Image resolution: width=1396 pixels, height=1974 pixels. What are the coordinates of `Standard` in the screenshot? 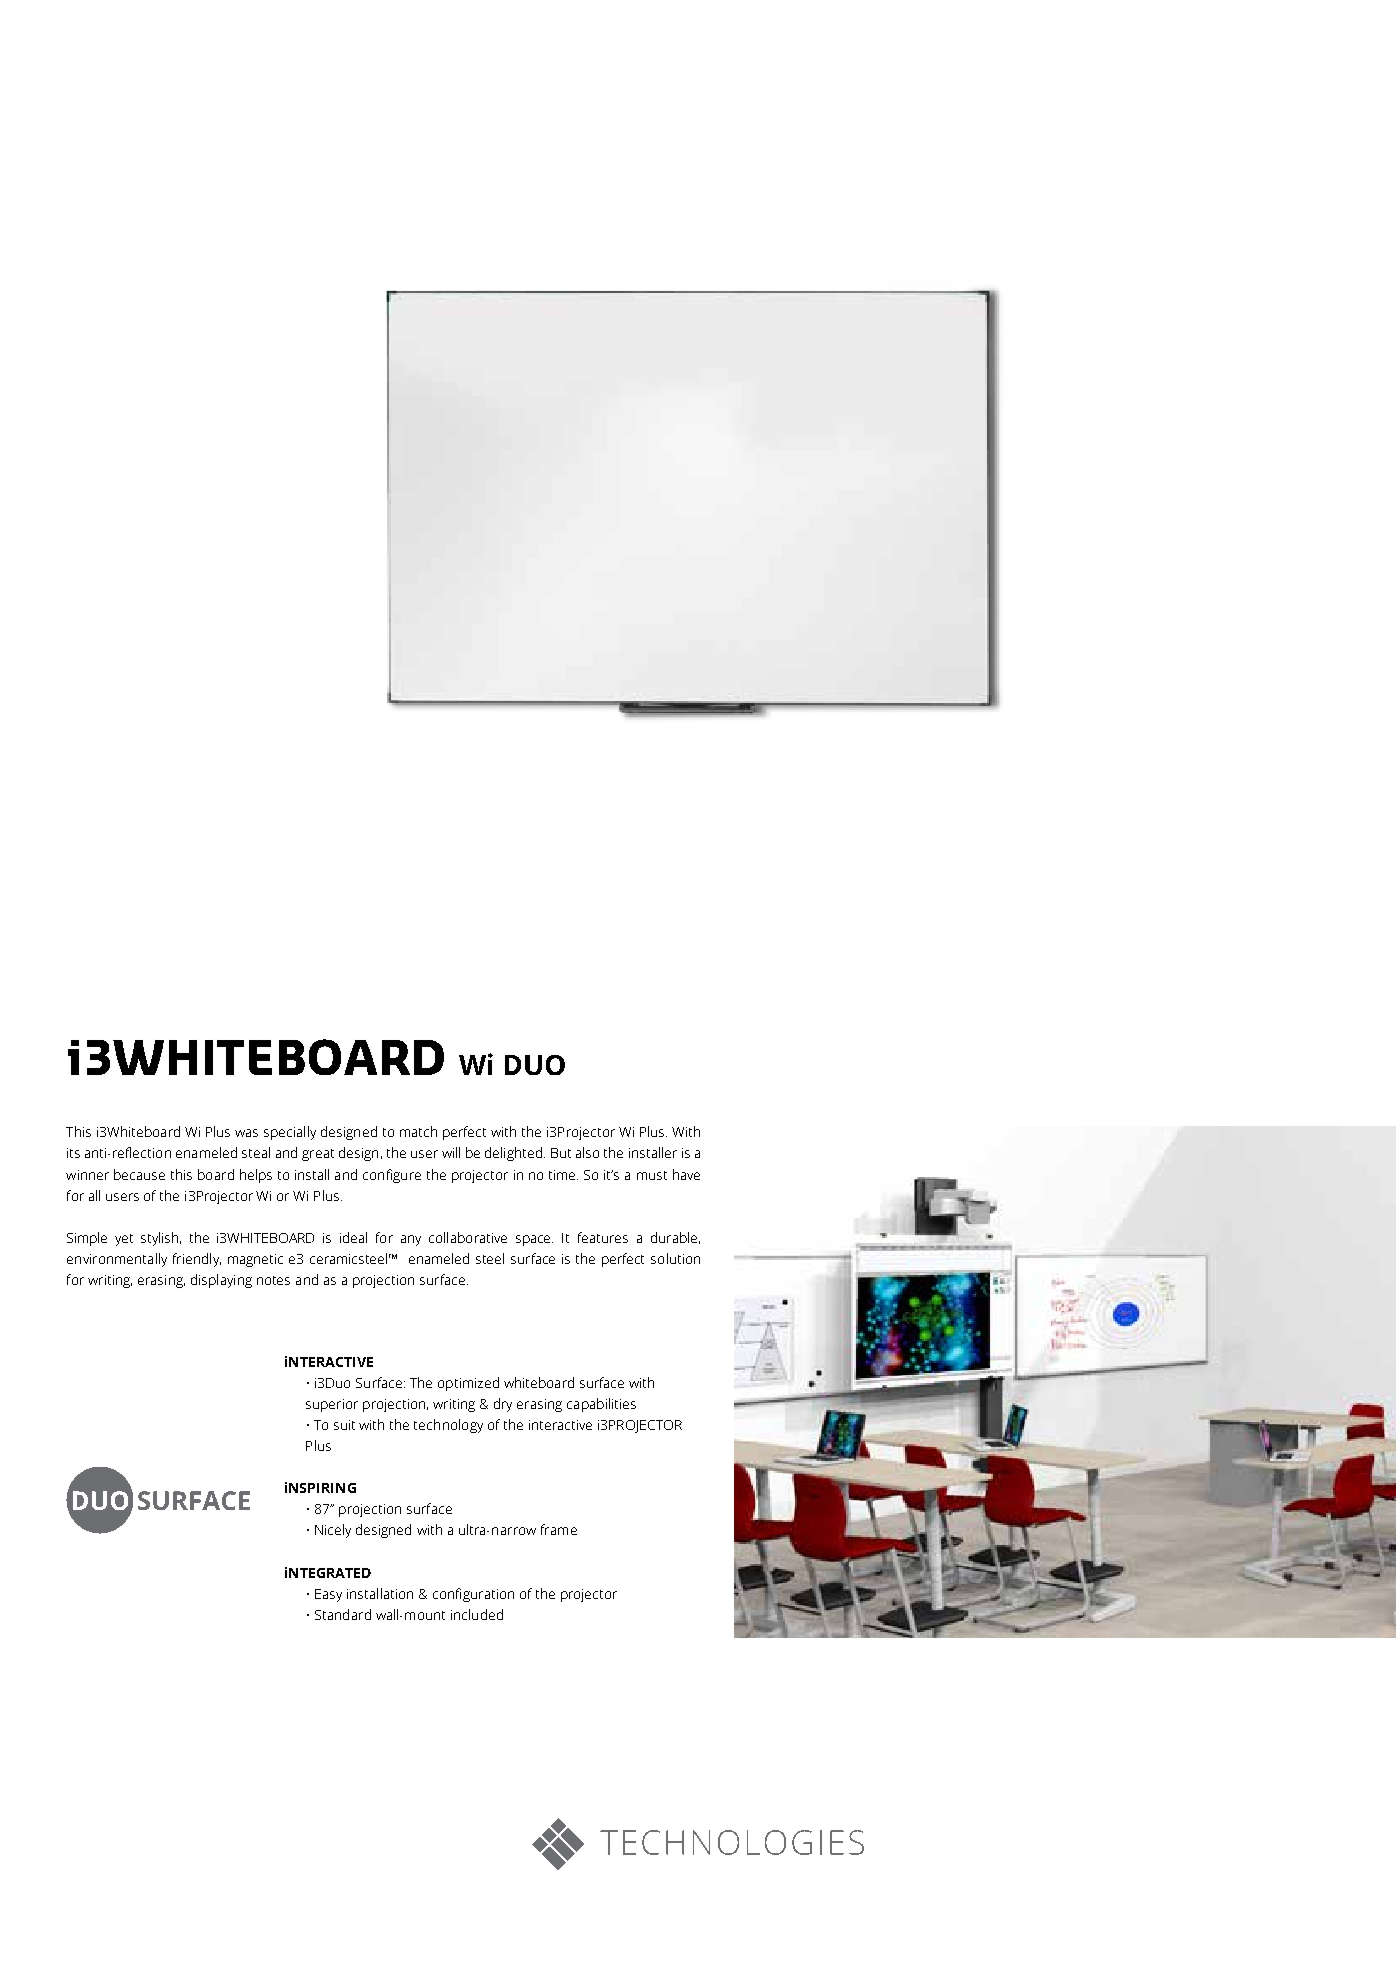 It's located at (343, 1614).
